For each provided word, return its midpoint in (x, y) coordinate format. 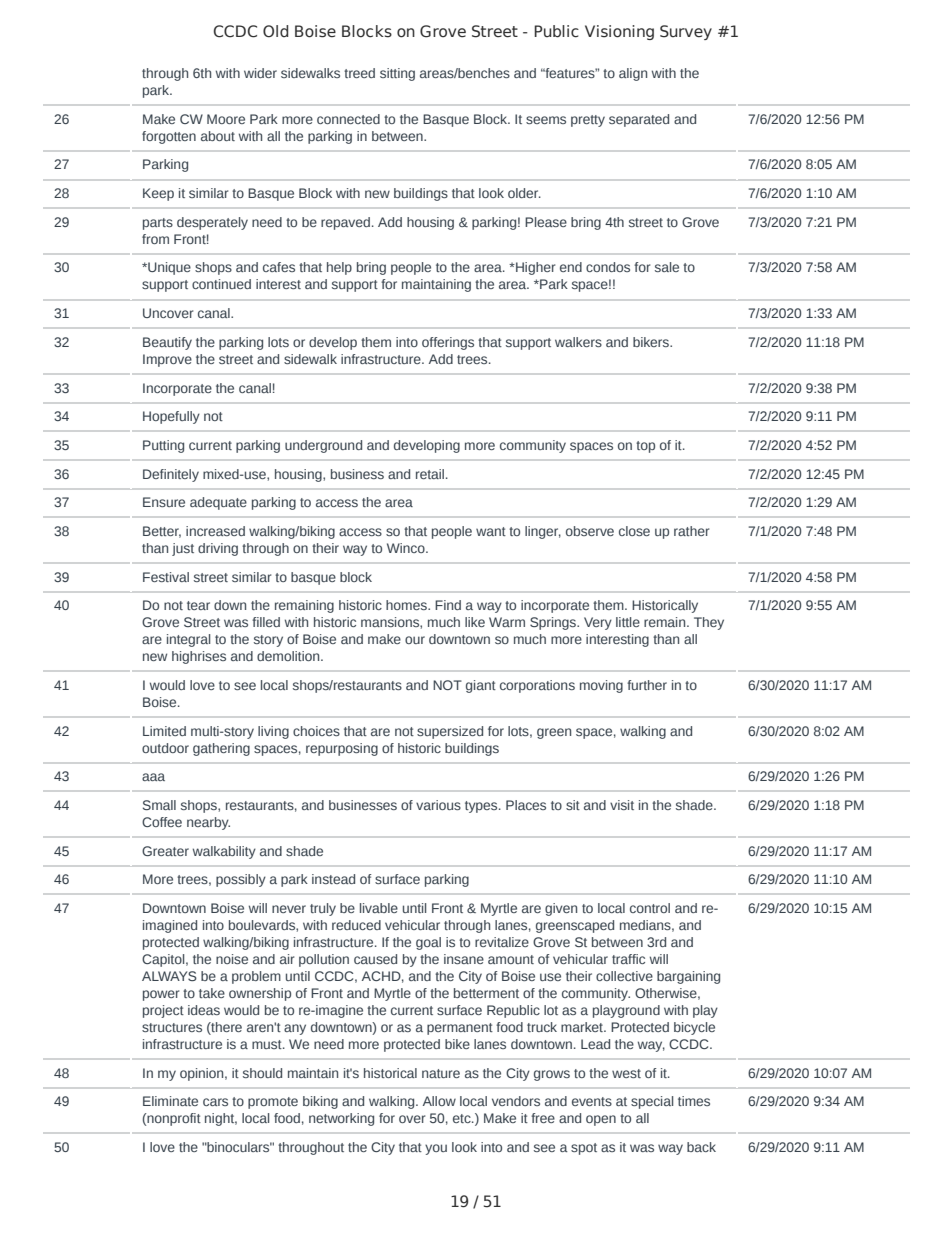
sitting (397, 74)
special (652, 1102)
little (628, 622)
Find (448, 605)
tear (198, 605)
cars (215, 1102)
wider (260, 73)
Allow (439, 1101)
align (633, 74)
